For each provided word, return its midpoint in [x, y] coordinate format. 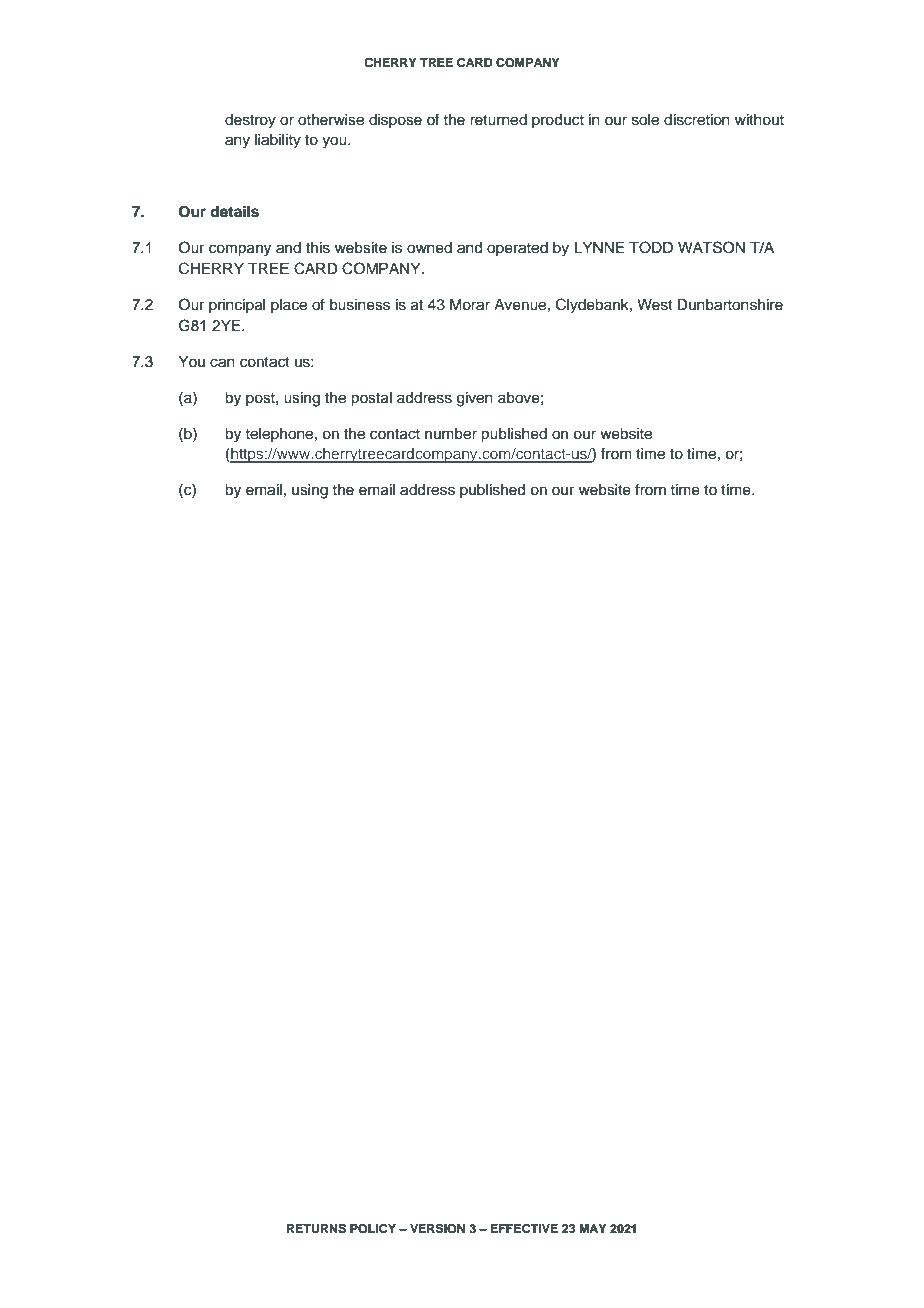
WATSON [711, 247]
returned [498, 120]
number [451, 434]
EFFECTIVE [524, 1229]
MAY [593, 1228]
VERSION [437, 1228]
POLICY [373, 1229]
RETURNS [316, 1229]
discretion [697, 120]
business [360, 305]
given [475, 399]
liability [278, 141]
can [222, 363]
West [655, 305]
